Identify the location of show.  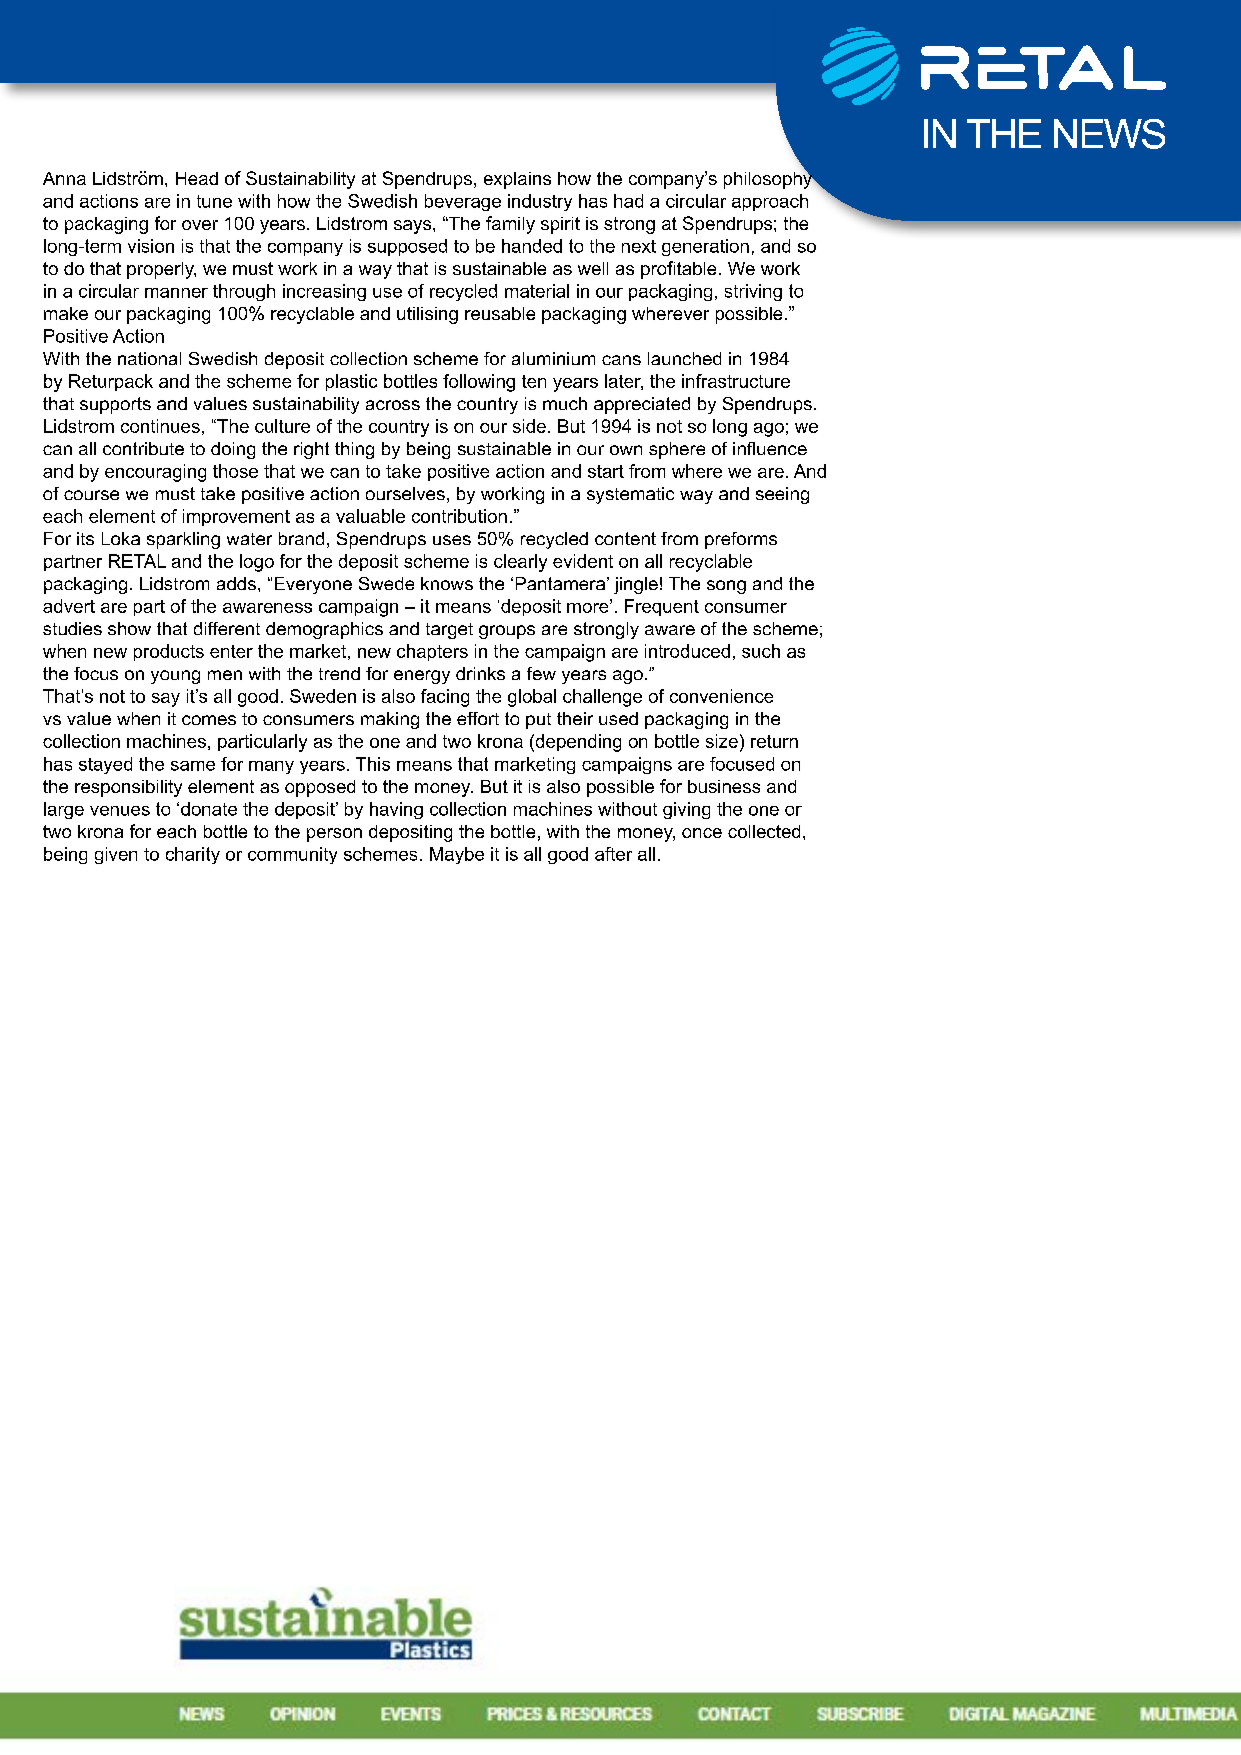
(129, 628).
